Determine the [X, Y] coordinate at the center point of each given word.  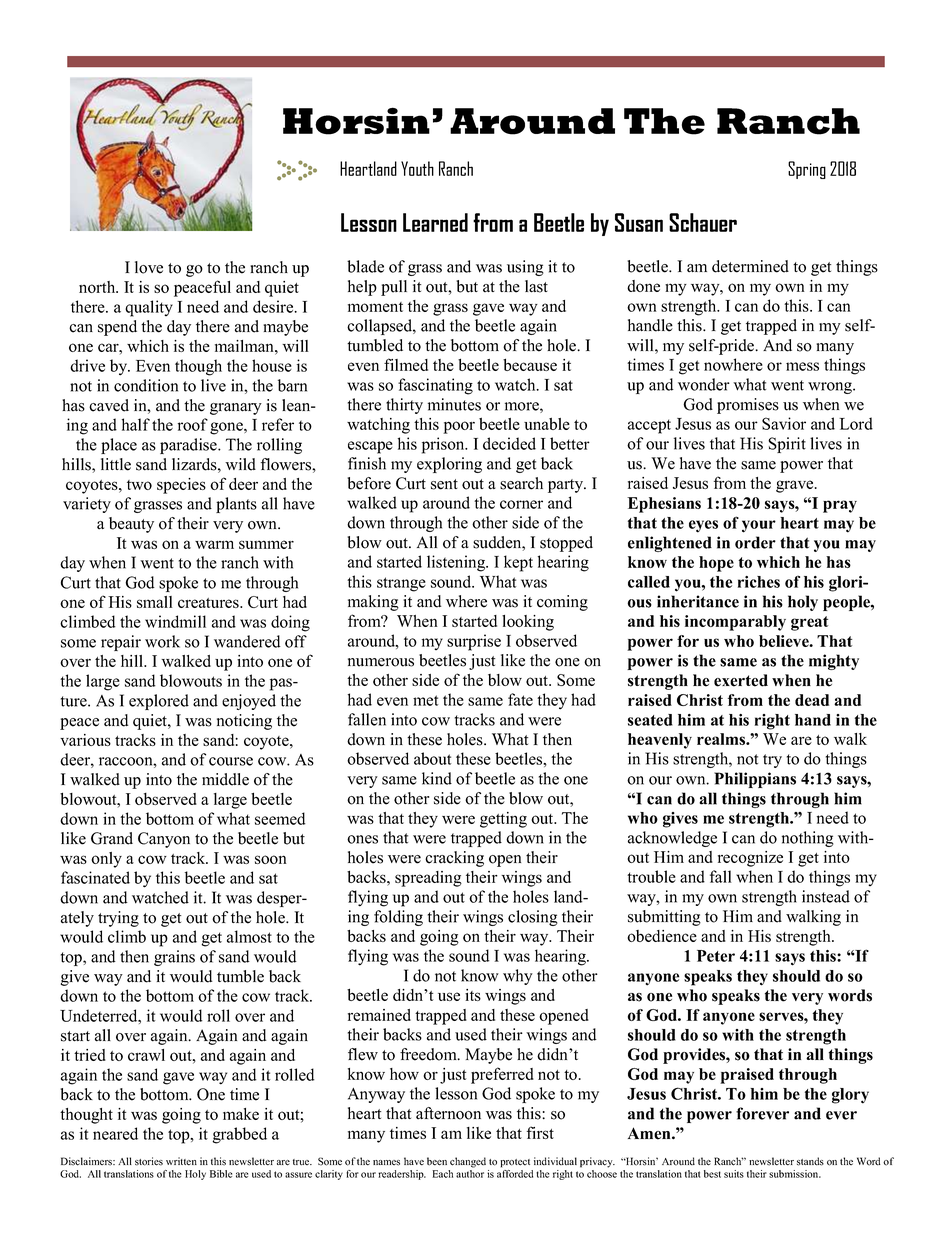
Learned [435, 222]
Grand [112, 838]
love [149, 267]
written [181, 1161]
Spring [807, 170]
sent [444, 484]
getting [503, 820]
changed [468, 1162]
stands [810, 1161]
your [759, 526]
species [181, 486]
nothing [808, 839]
